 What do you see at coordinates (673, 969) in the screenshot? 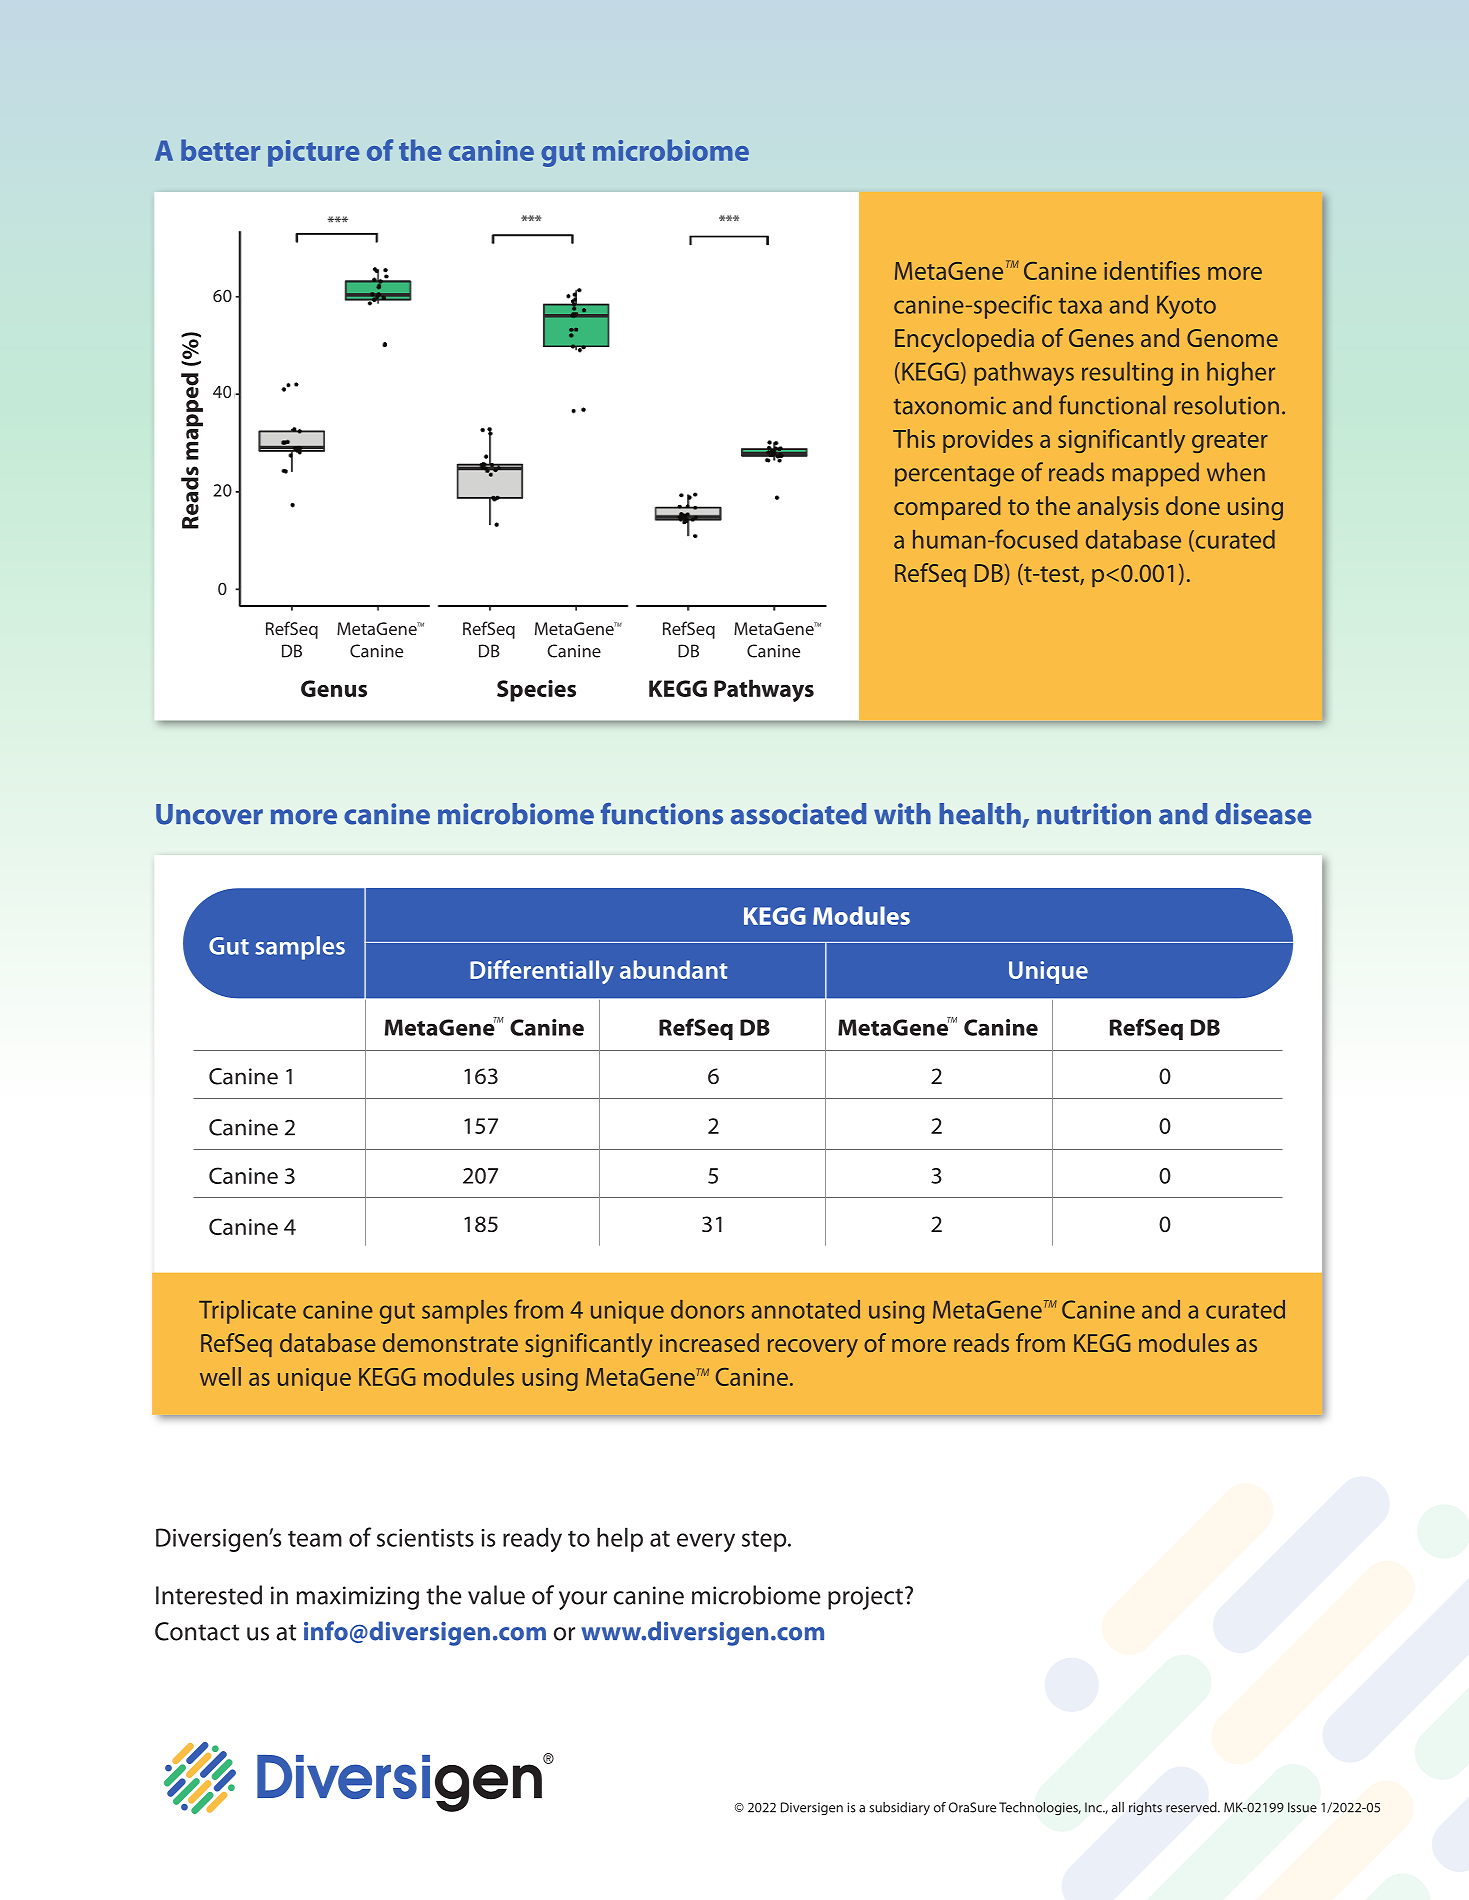
I see `abundant` at bounding box center [673, 969].
